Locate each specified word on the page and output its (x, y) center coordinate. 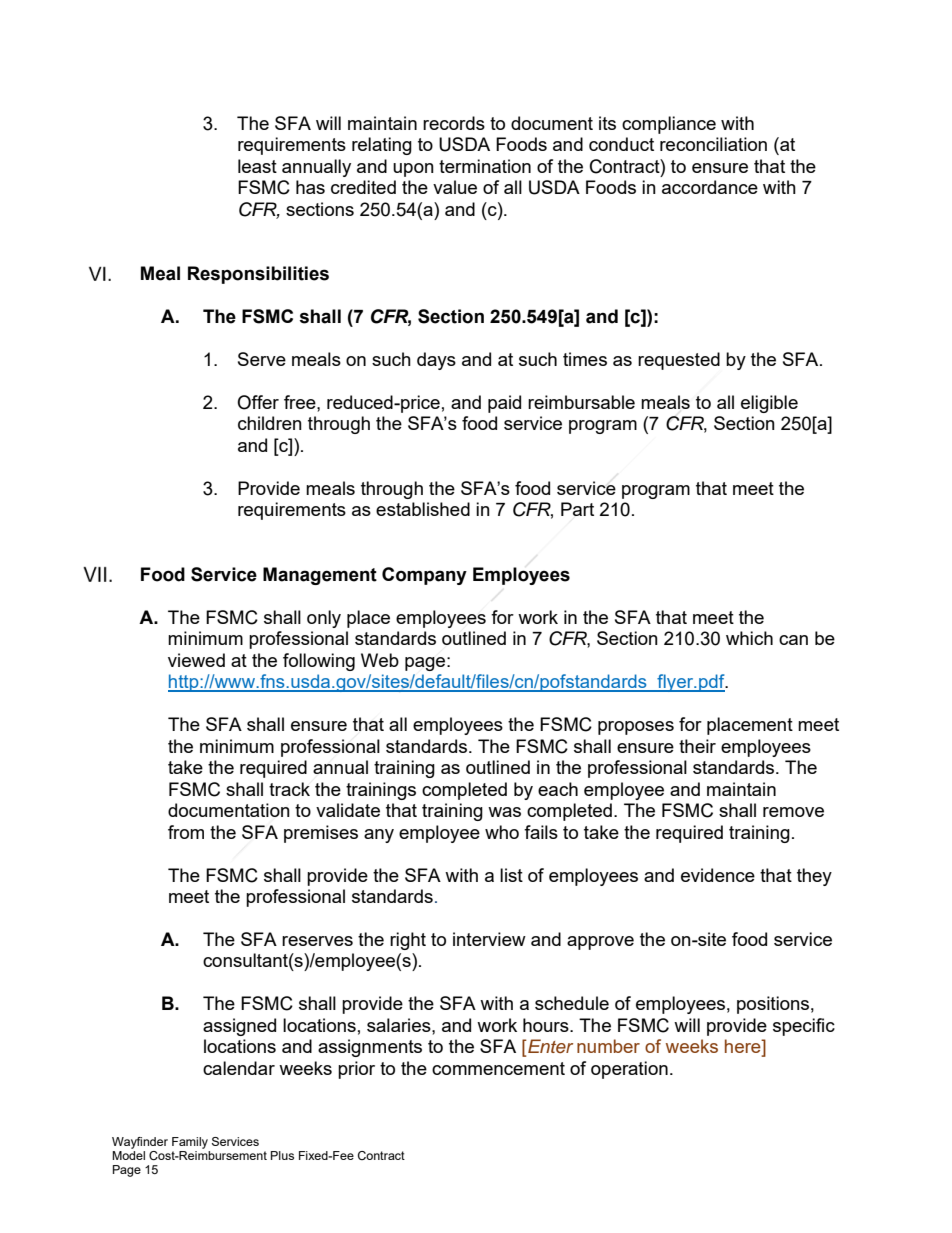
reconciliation (713, 144)
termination (485, 166)
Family (190, 1143)
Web (380, 660)
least (257, 166)
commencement (498, 1068)
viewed (196, 660)
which (749, 638)
